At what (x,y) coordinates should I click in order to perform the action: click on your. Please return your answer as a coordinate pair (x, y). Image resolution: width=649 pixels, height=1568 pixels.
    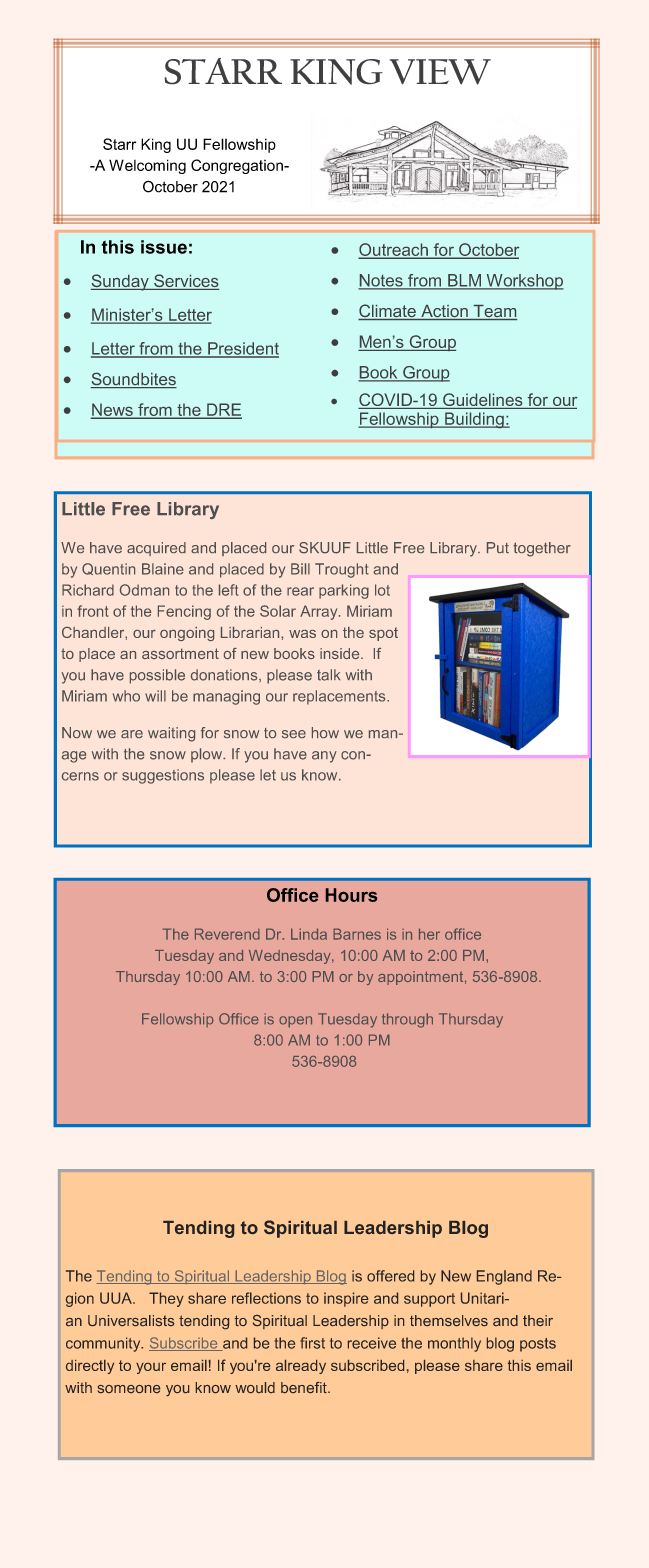
    Looking at the image, I should click on (151, 1368).
